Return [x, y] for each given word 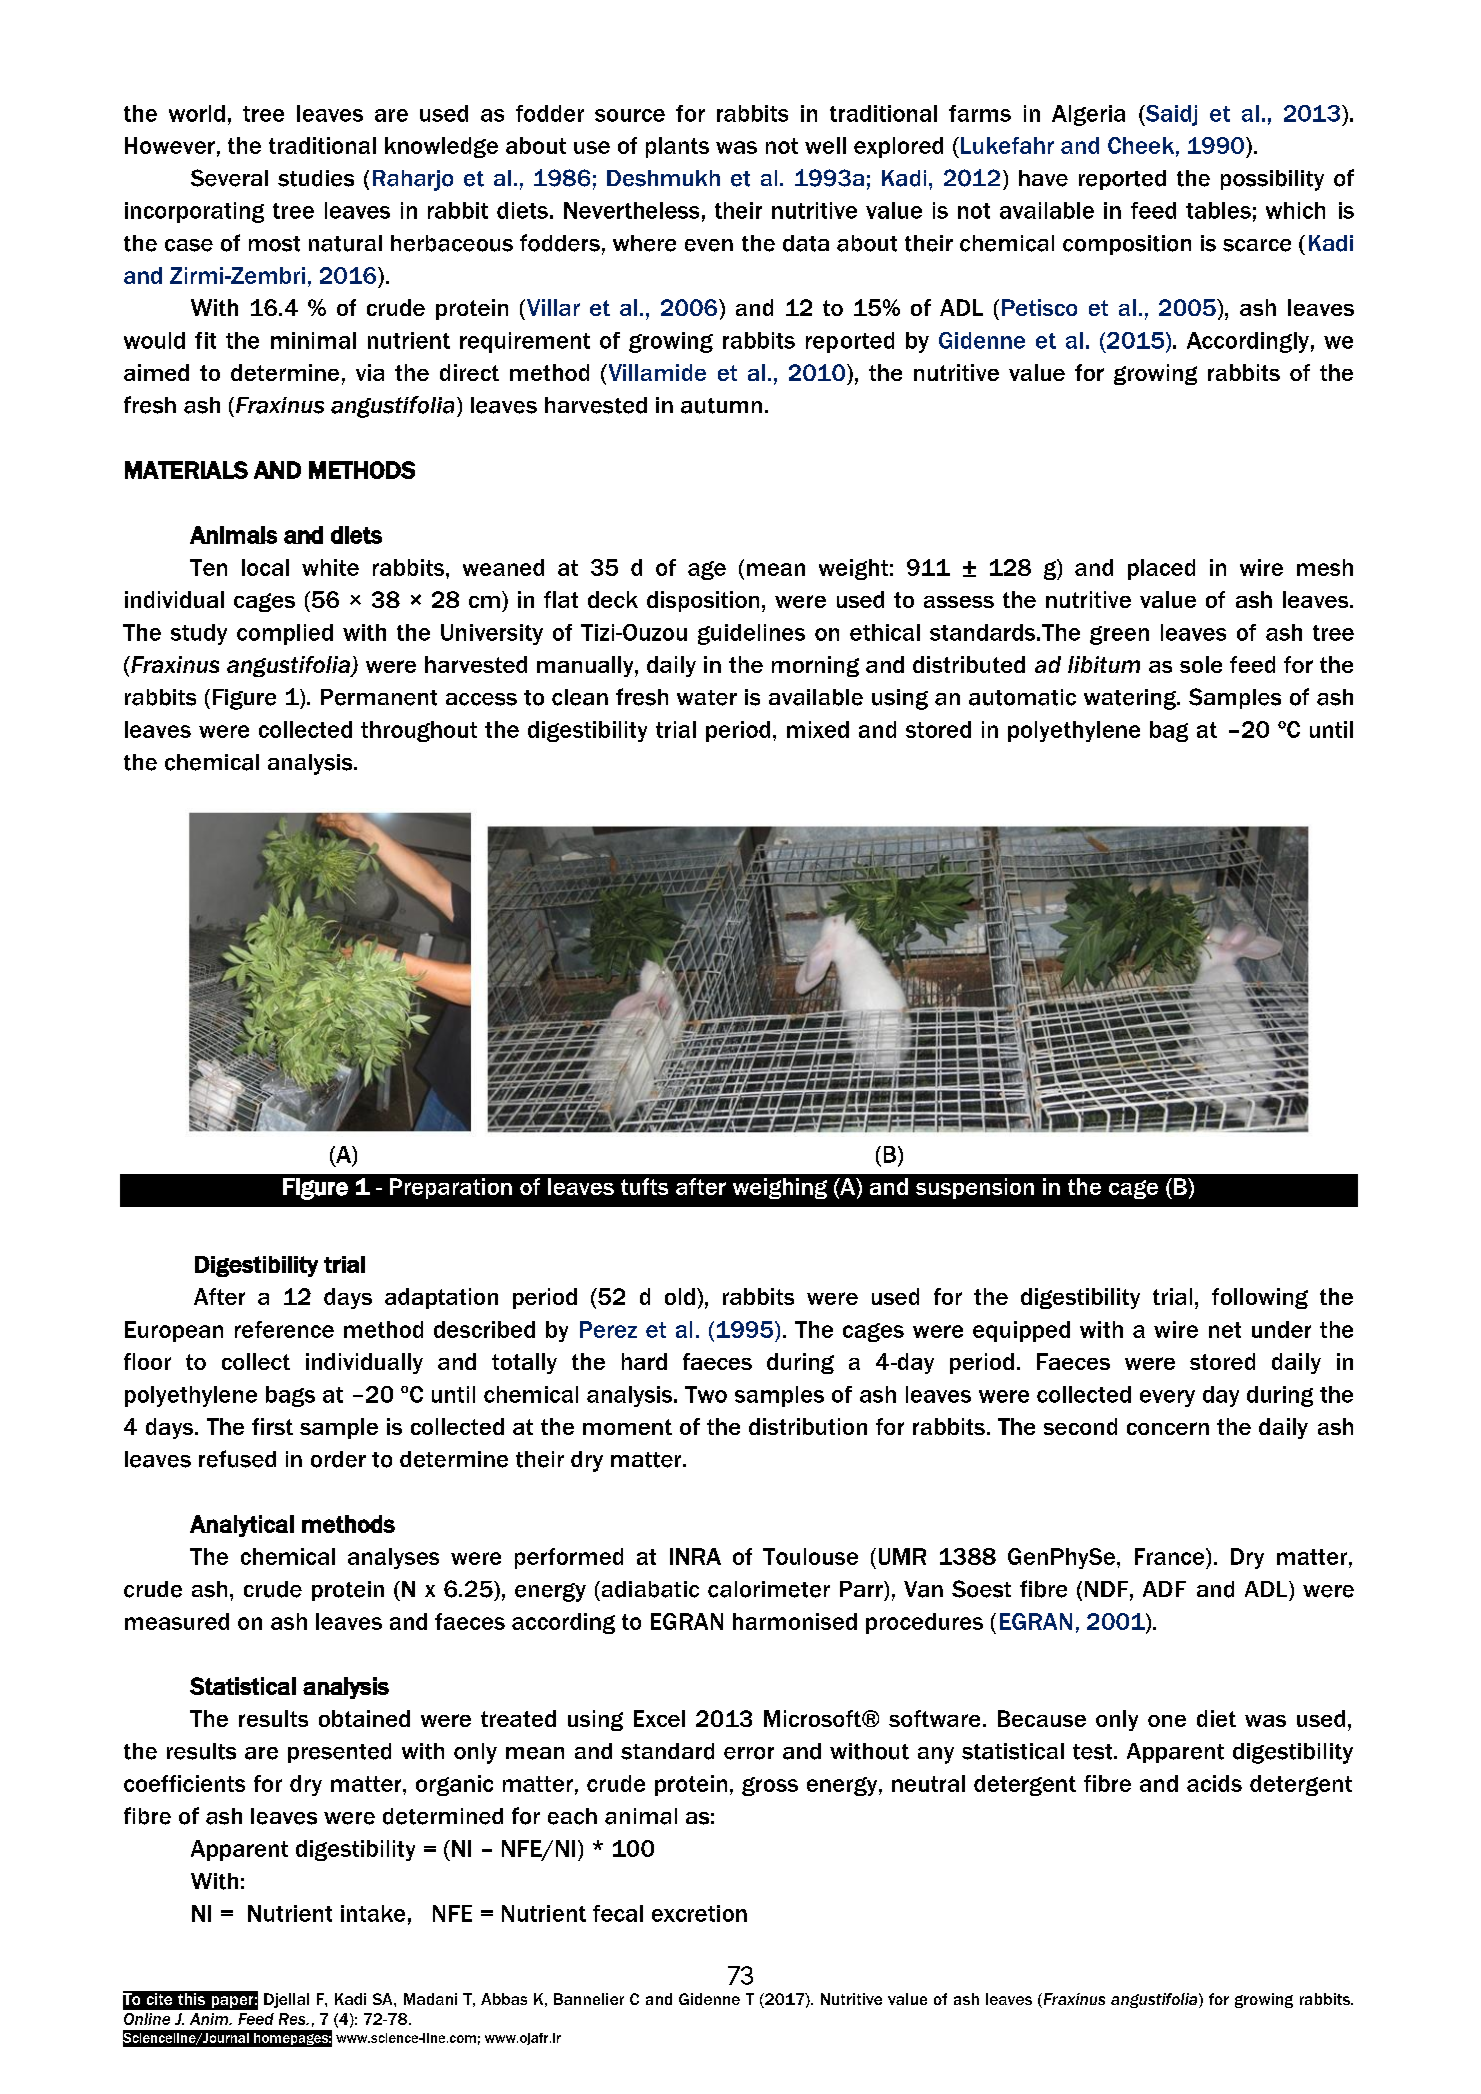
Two [706, 1394]
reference [284, 1329]
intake [373, 1913]
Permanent [379, 697]
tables [1218, 210]
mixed [818, 729]
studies [316, 178]
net [1225, 1330]
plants [677, 147]
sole [1201, 664]
